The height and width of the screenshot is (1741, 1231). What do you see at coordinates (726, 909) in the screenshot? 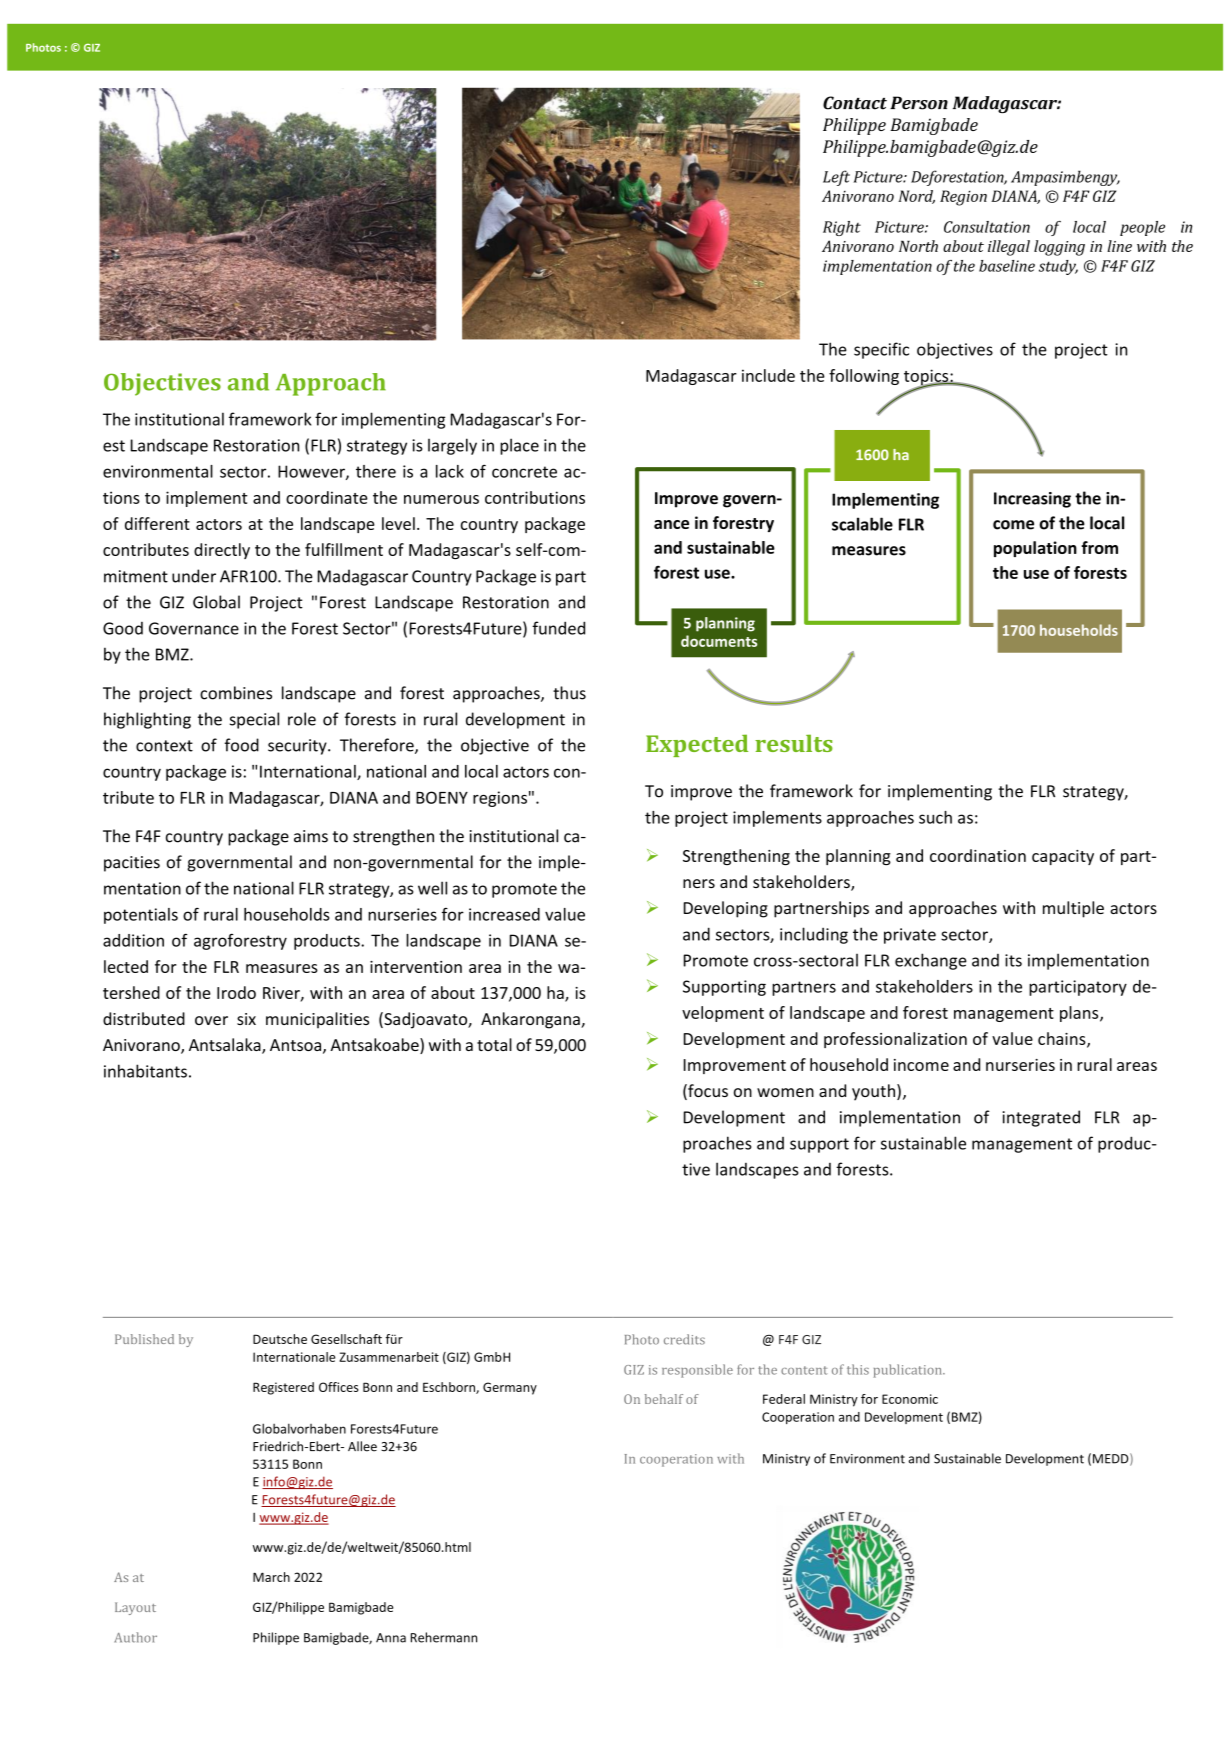
I see `Developing` at bounding box center [726, 909].
